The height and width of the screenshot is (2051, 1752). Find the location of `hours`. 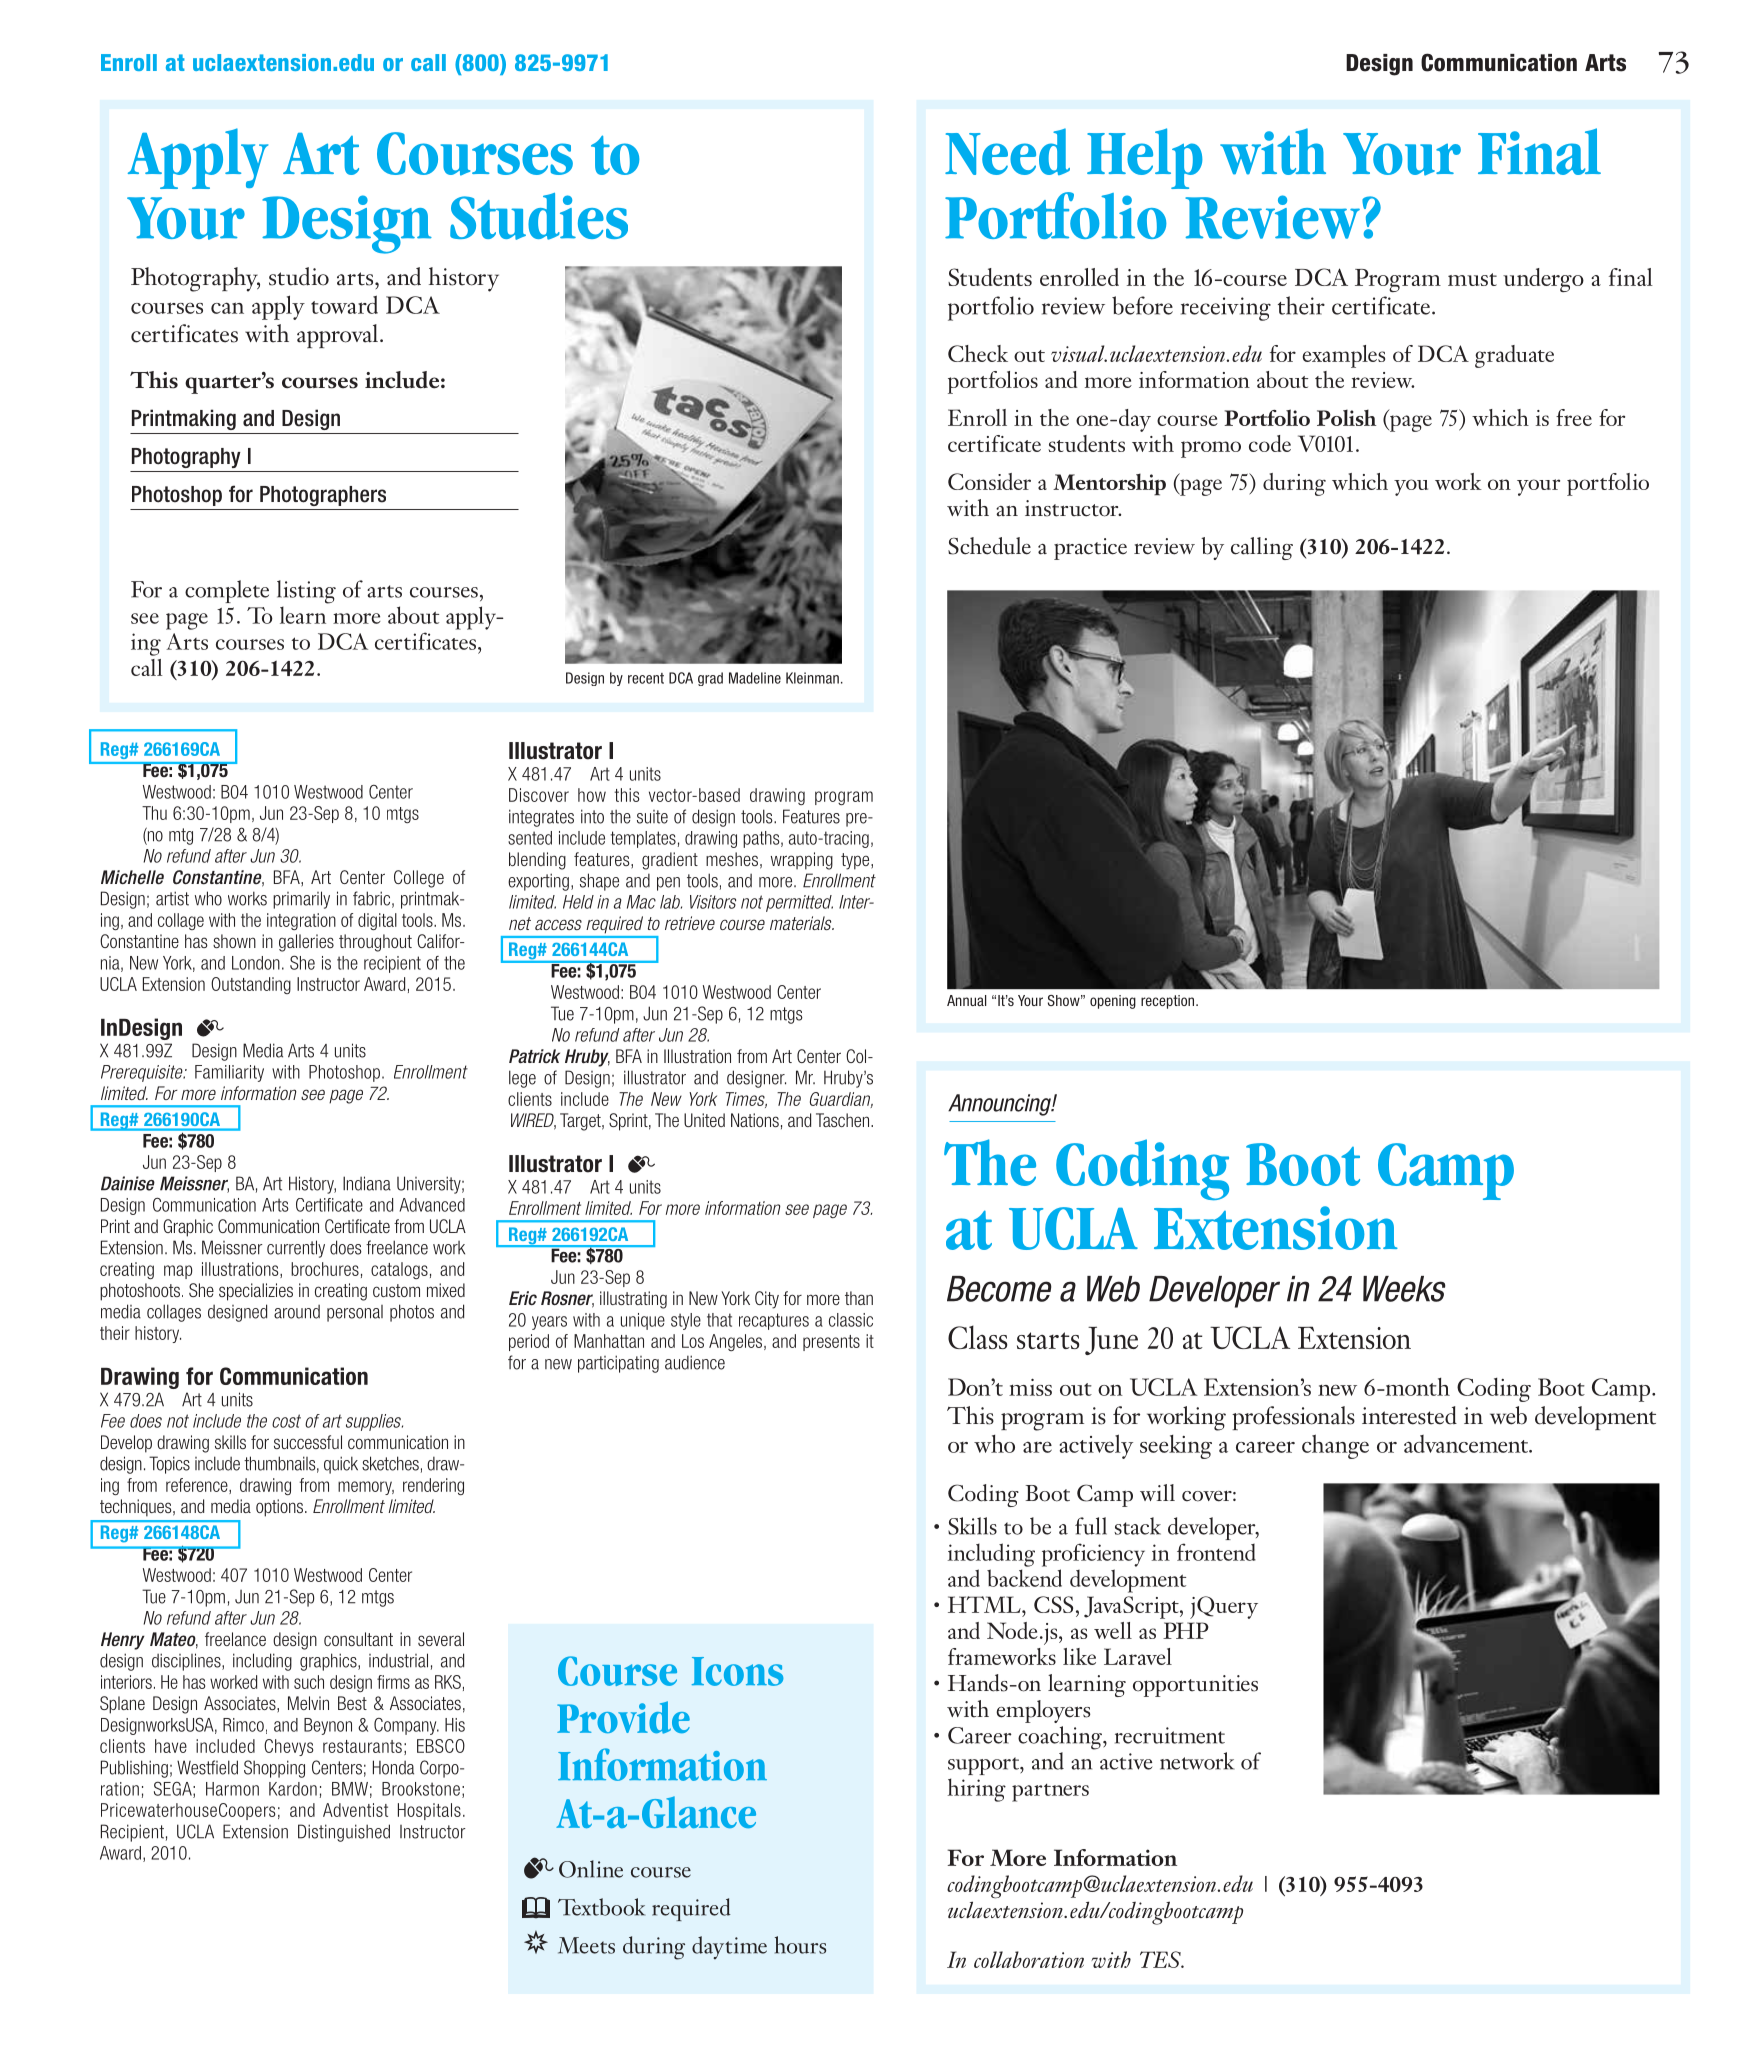

hours is located at coordinates (800, 1945).
